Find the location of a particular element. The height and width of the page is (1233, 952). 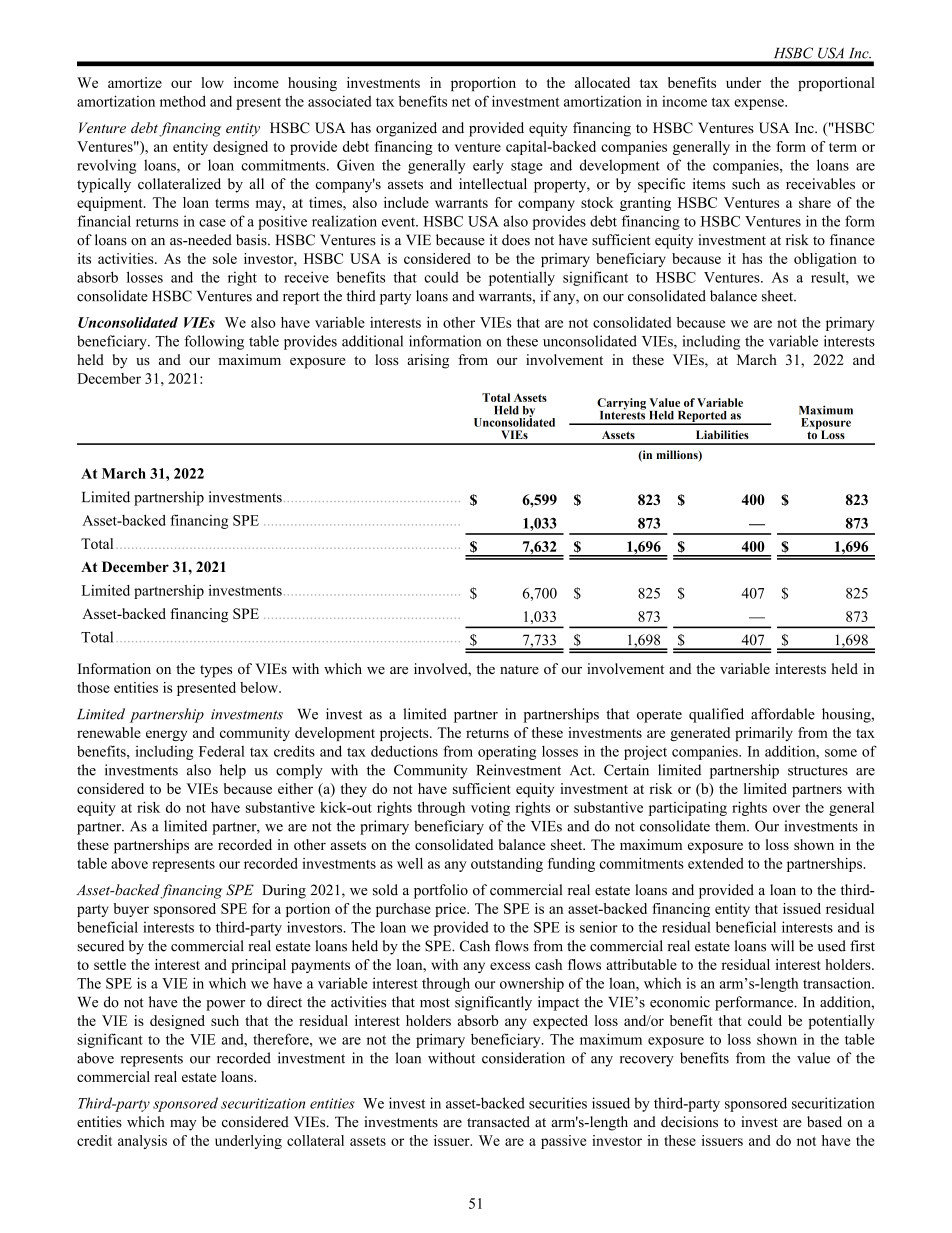

outstanding is located at coordinates (507, 865).
